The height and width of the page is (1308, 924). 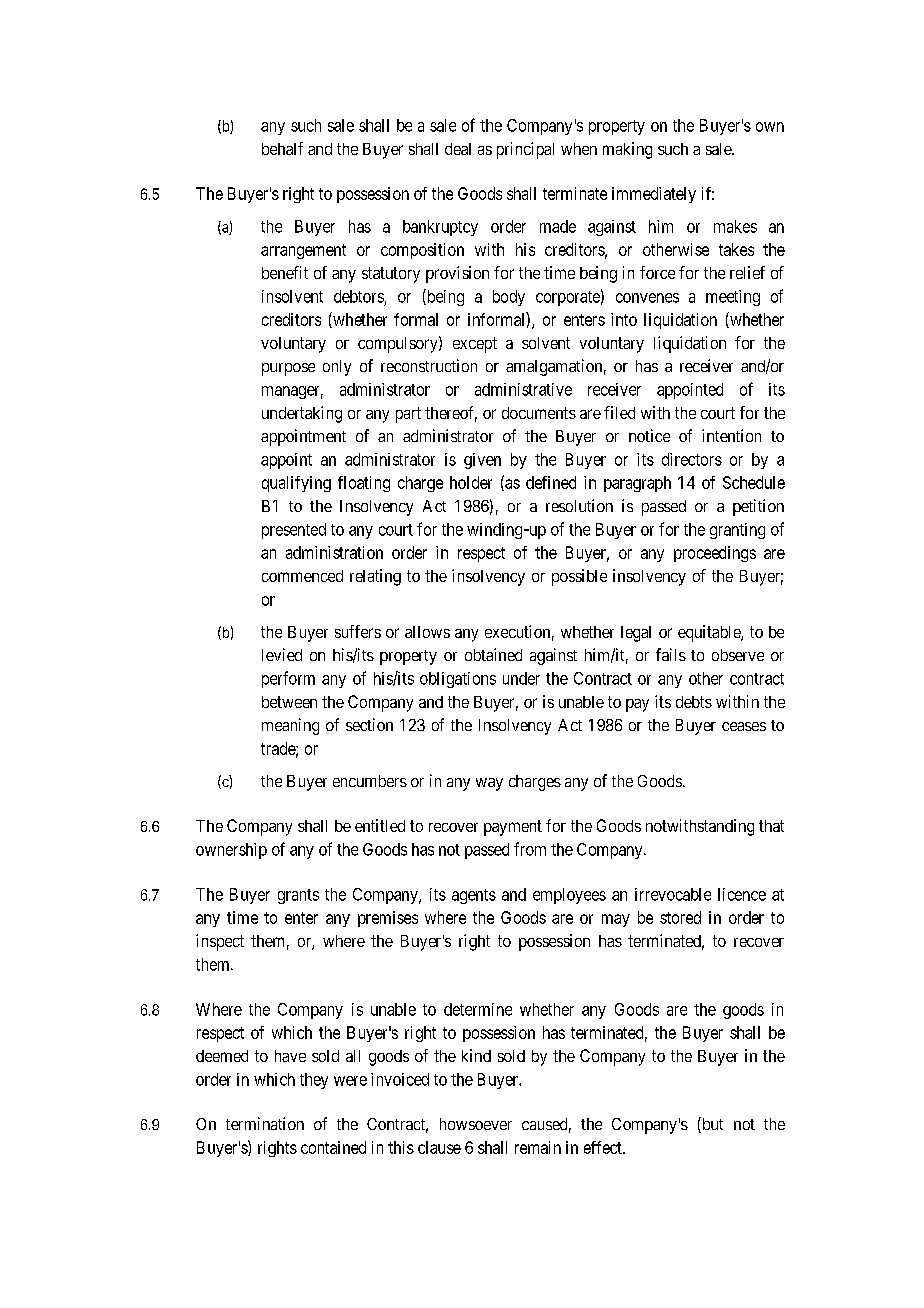 What do you see at coordinates (493, 654) in the page?
I see `obtained` at bounding box center [493, 654].
